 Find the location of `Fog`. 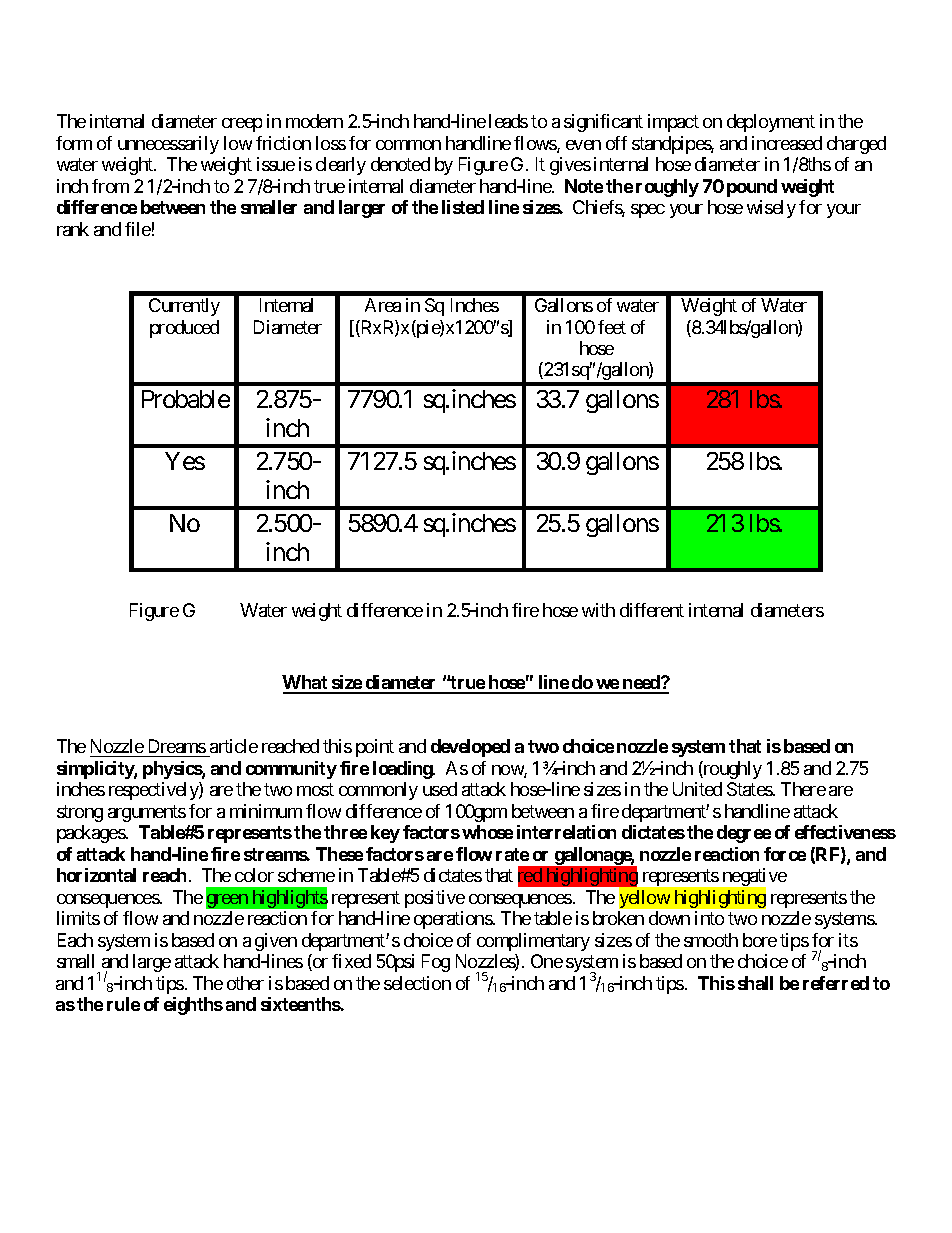

Fog is located at coordinates (436, 963).
